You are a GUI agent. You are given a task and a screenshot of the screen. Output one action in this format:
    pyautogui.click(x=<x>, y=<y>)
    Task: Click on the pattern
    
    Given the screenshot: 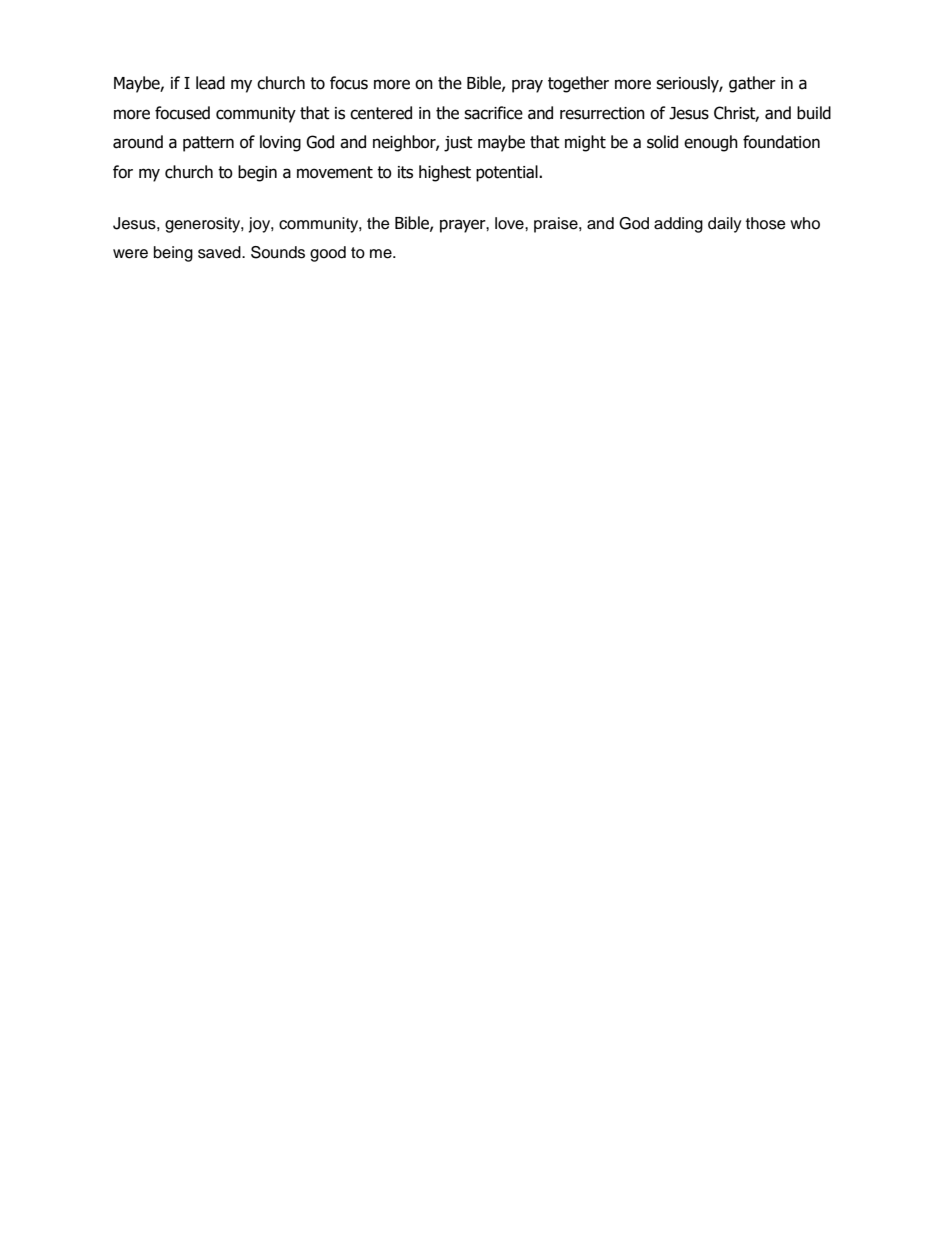 What is the action you would take?
    pyautogui.click(x=208, y=144)
